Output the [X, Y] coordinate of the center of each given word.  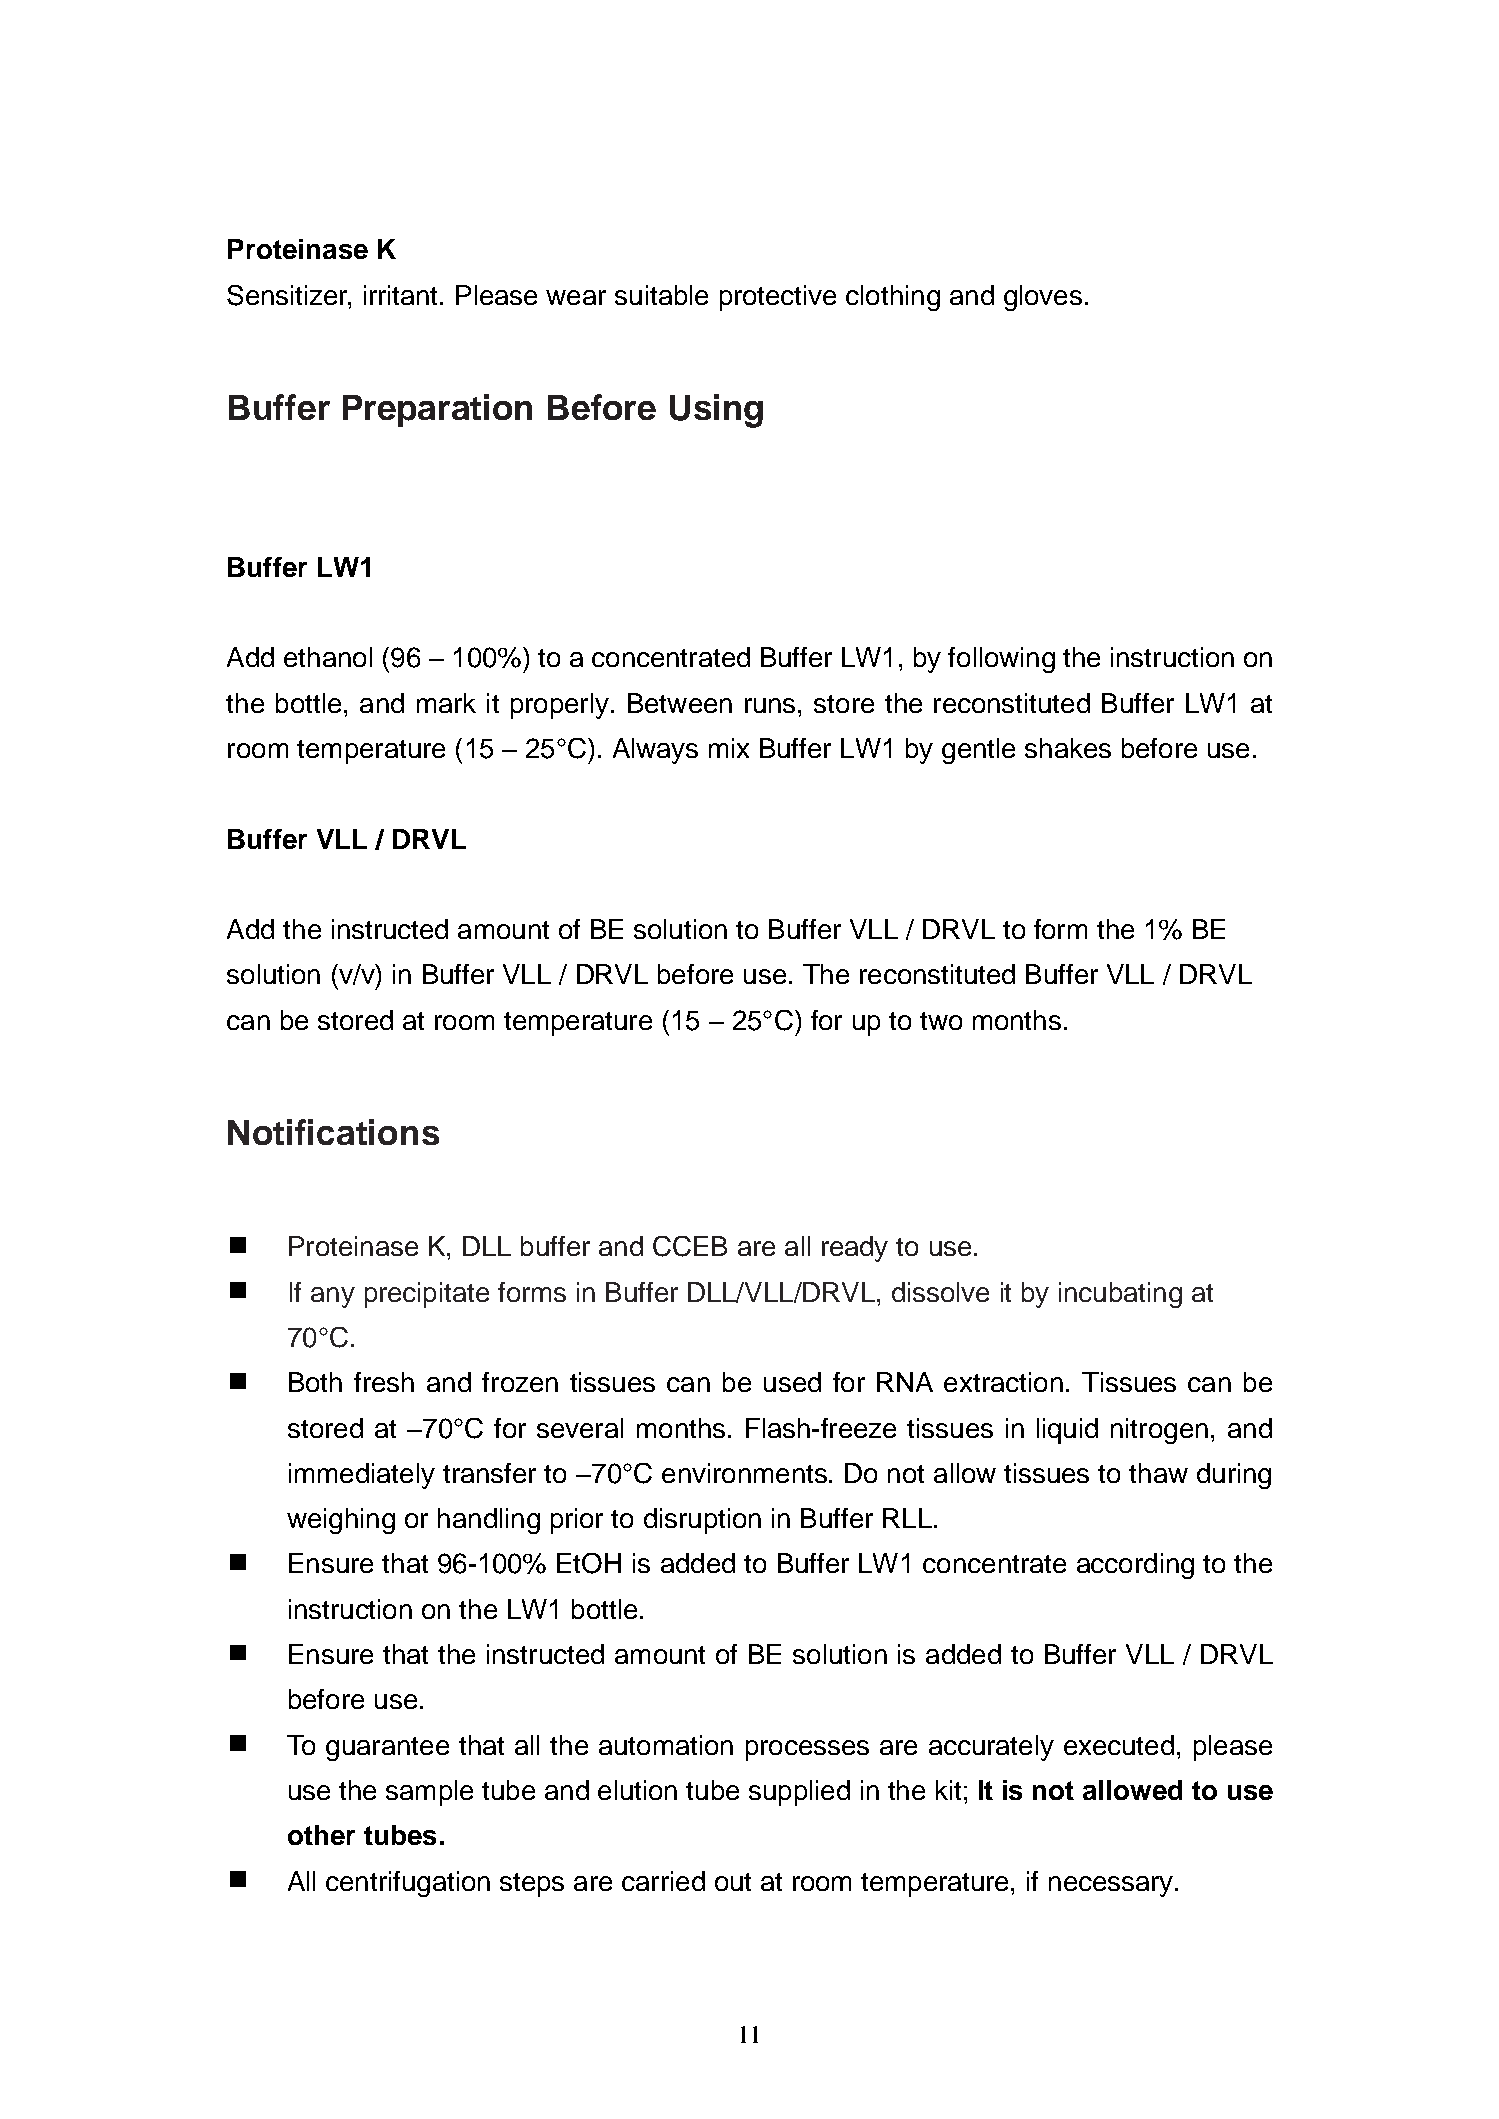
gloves [1043, 298]
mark [446, 703]
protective [778, 298]
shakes [1068, 748]
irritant [402, 295]
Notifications [333, 1132]
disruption [702, 1521]
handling [489, 1521]
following [1001, 660]
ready [855, 1249]
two [941, 1021]
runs [770, 705]
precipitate [427, 1295]
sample [429, 1793]
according [1135, 1566]
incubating [1120, 1295]
